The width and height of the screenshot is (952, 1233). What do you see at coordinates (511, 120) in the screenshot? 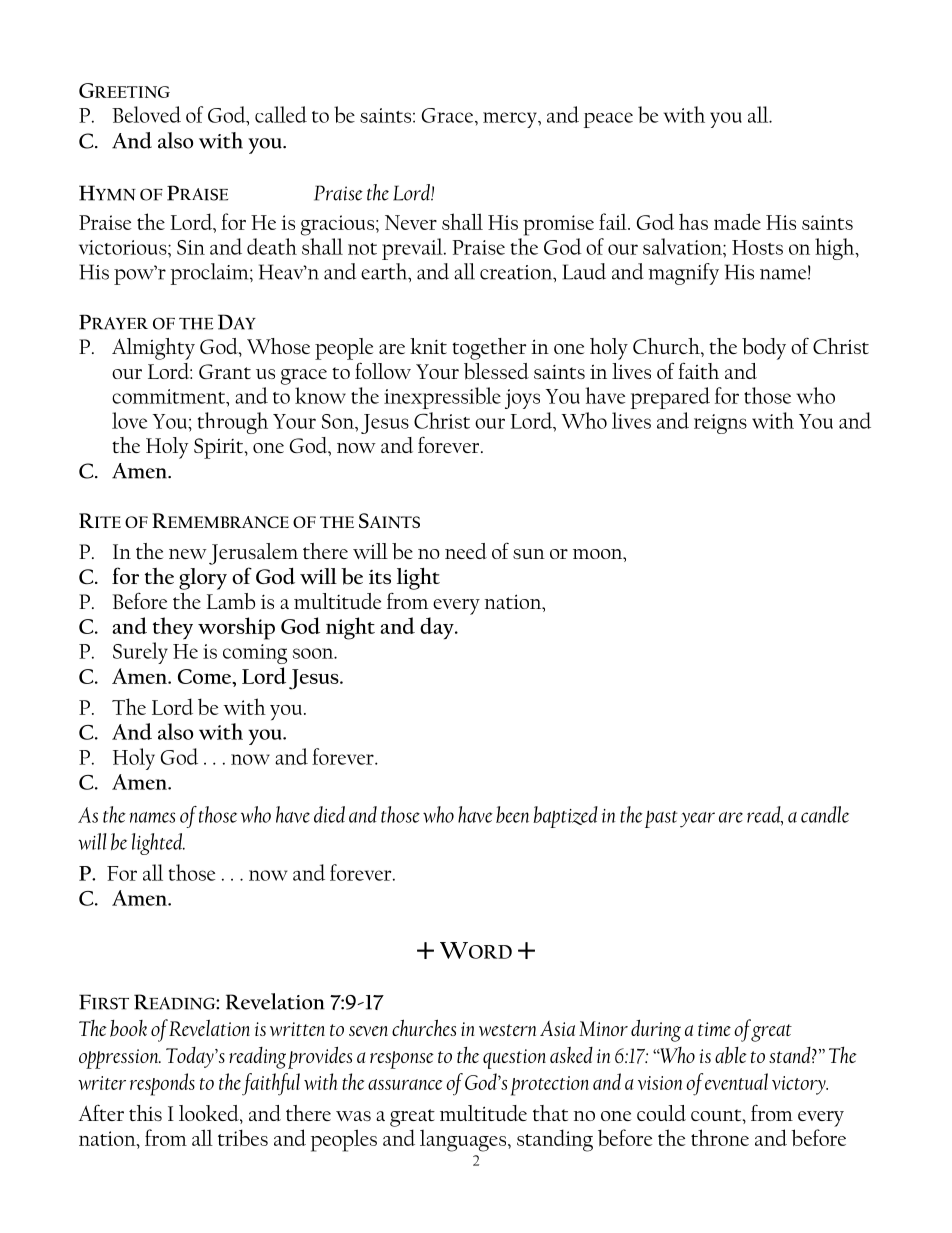
I see `mercy` at bounding box center [511, 120].
